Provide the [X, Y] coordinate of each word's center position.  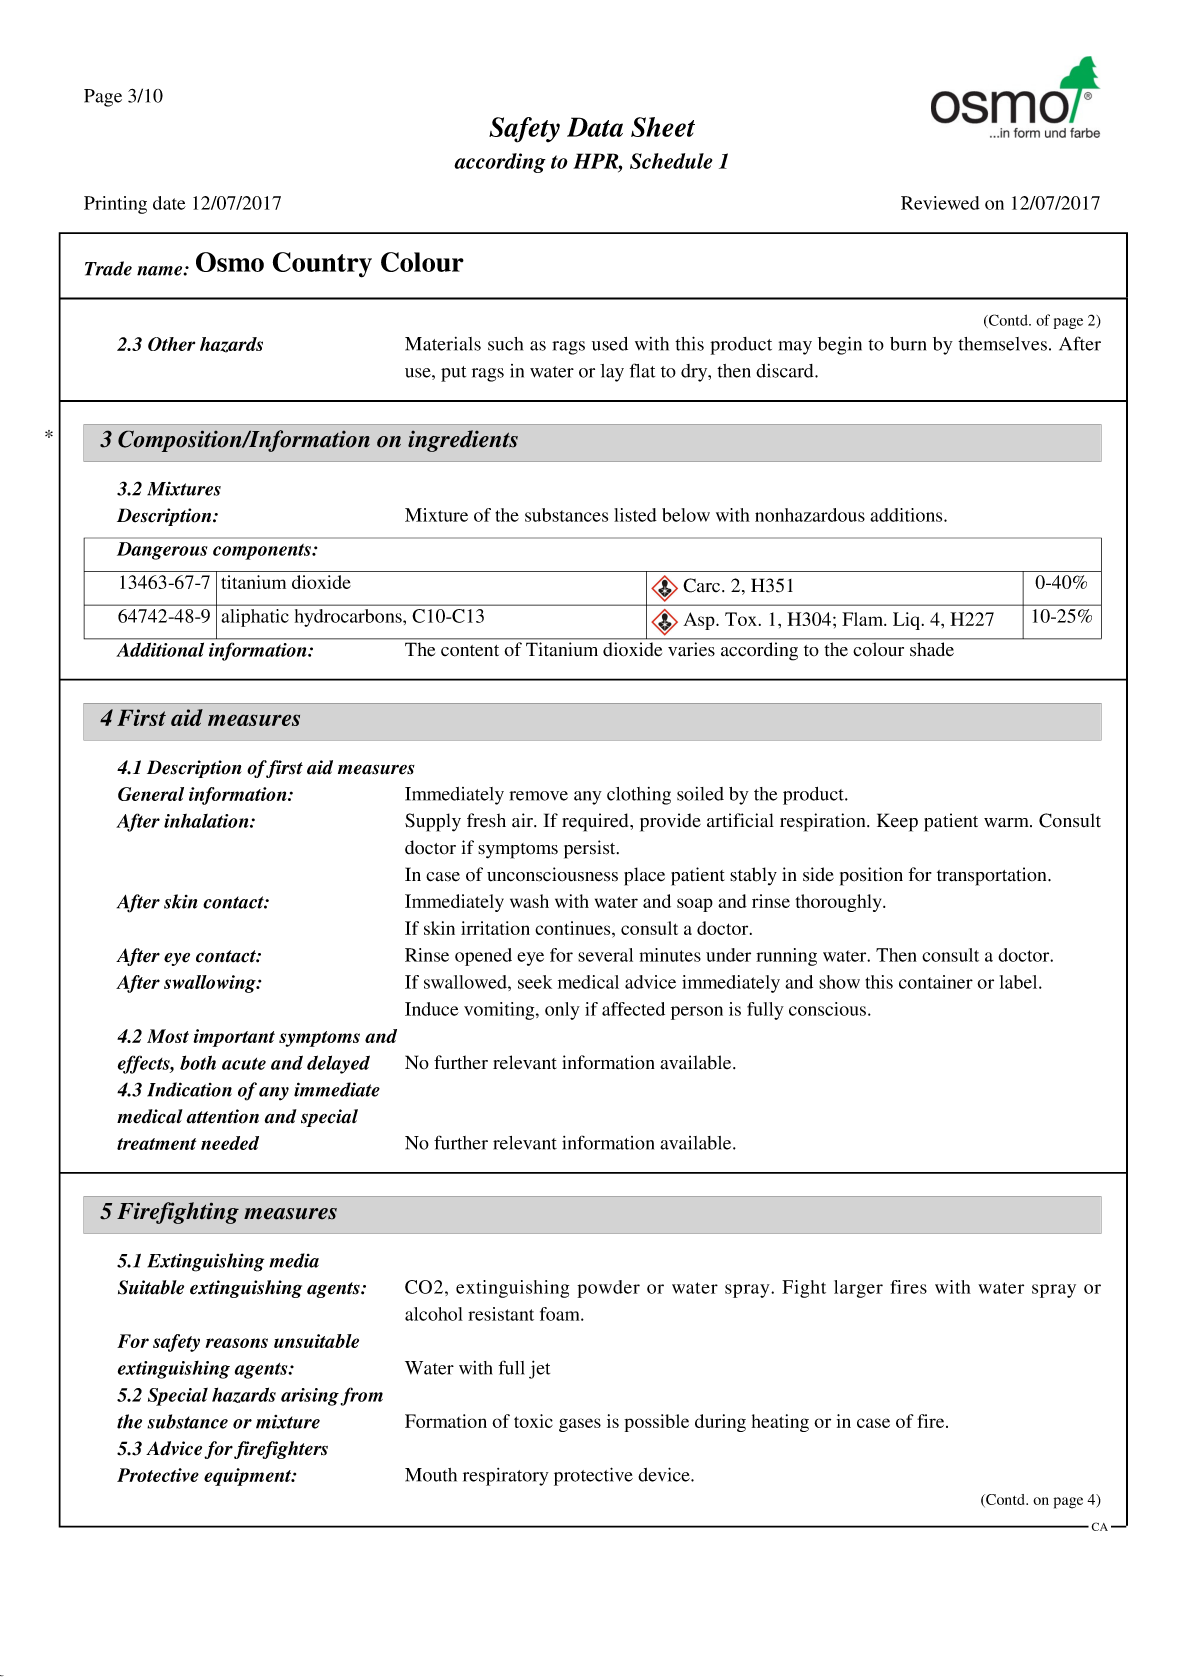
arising [310, 1397]
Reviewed [940, 203]
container [936, 982]
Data [595, 127]
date [169, 203]
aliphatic [255, 618]
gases [580, 1425]
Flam [864, 619]
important [234, 1038]
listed [635, 515]
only [562, 1011]
